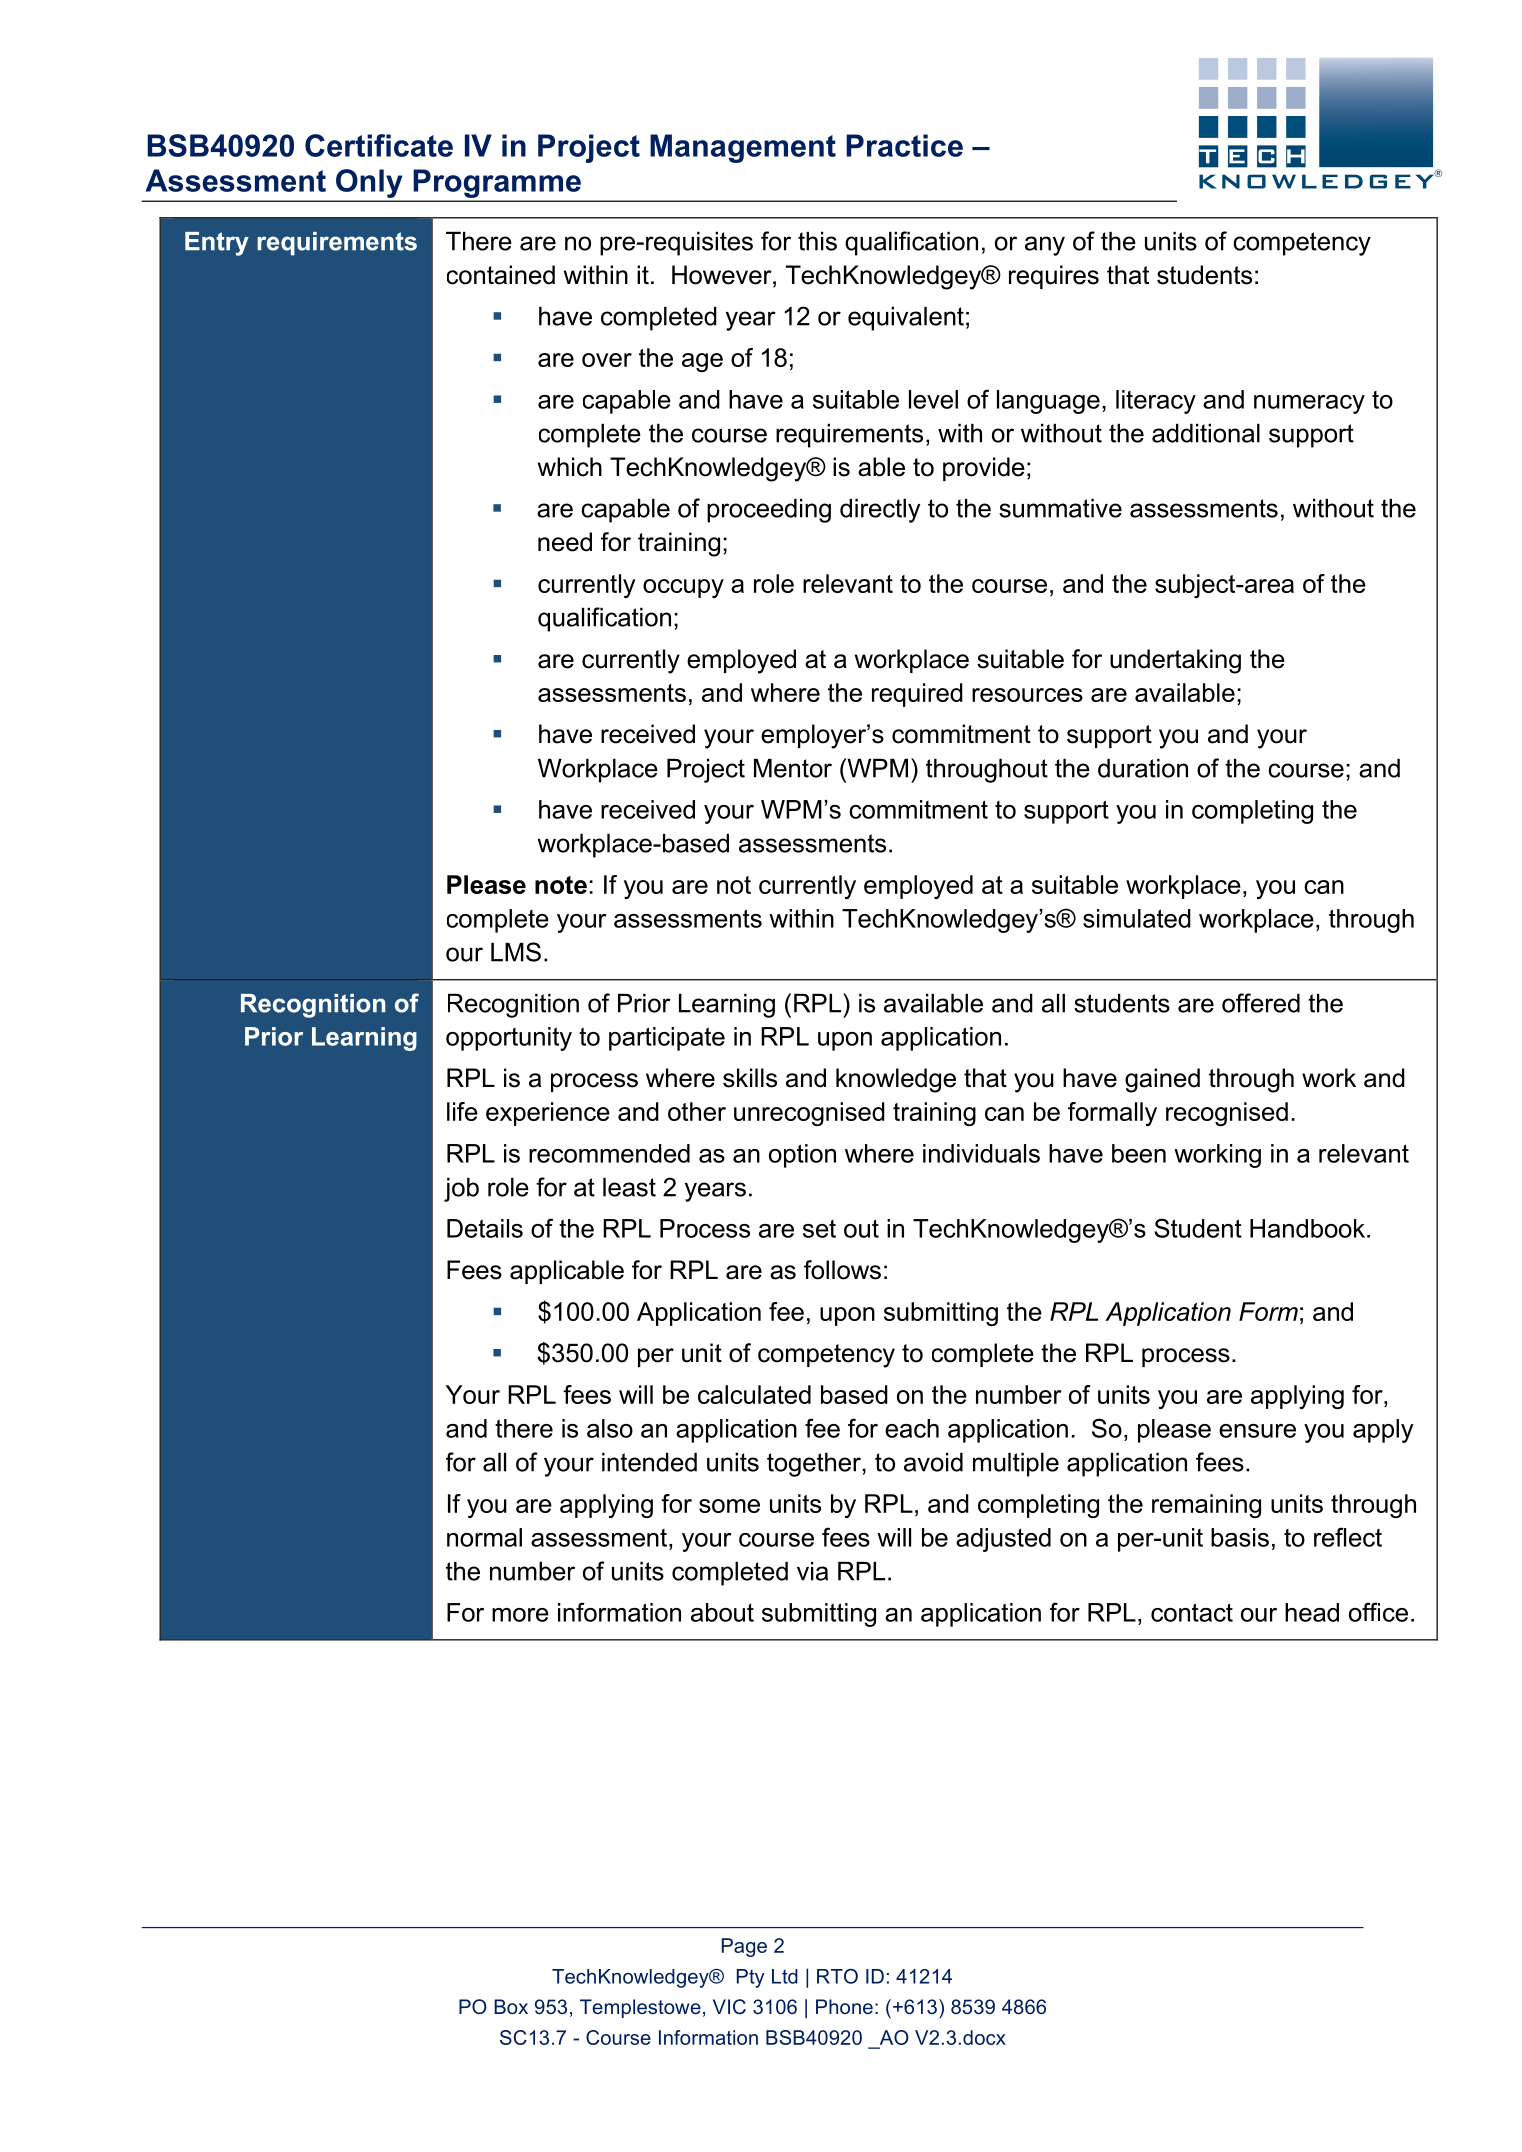 Image resolution: width=1522 pixels, height=2152 pixels. I want to click on Mentor, so click(793, 768).
